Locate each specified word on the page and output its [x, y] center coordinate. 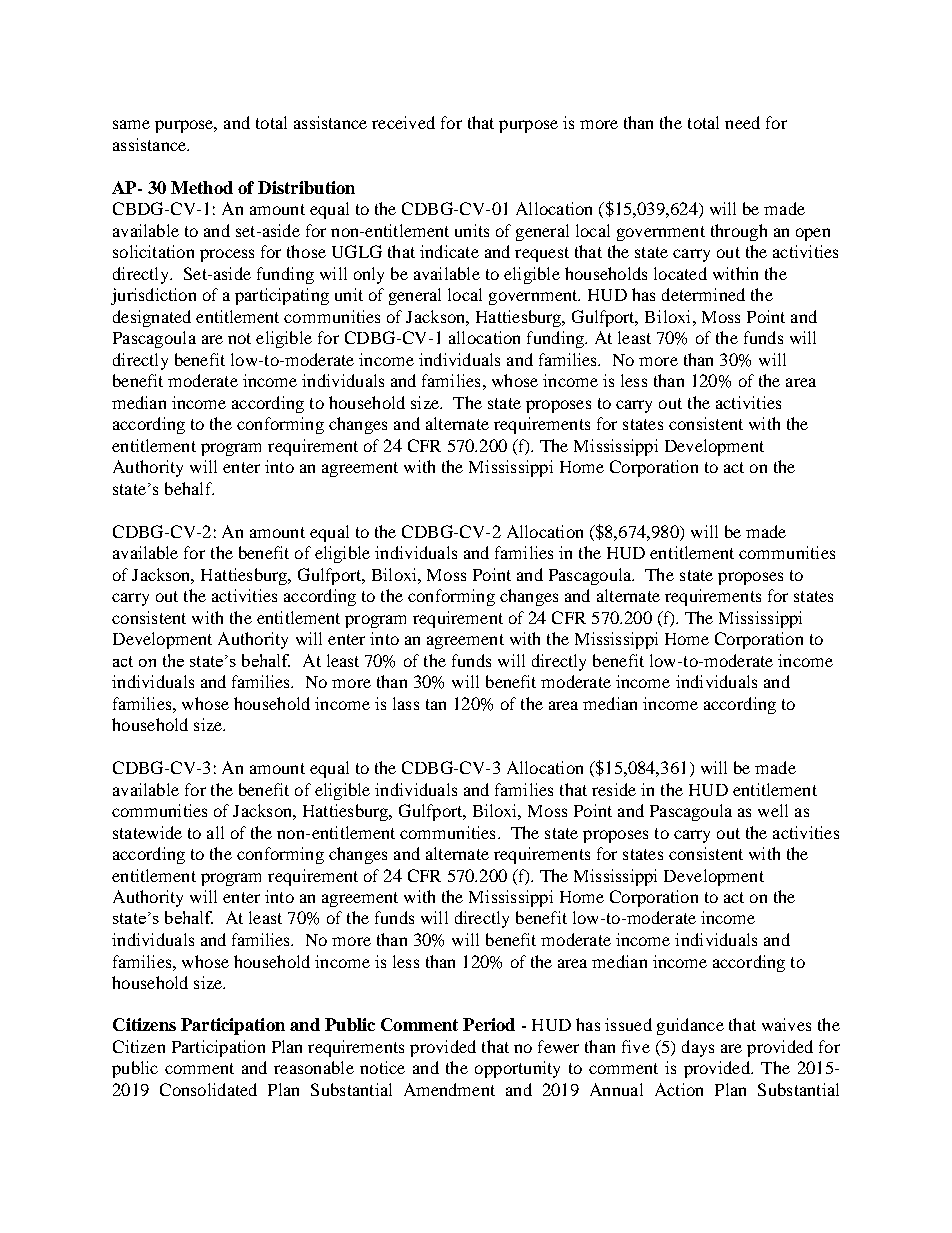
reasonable [314, 1067]
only [369, 275]
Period [489, 1024]
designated [152, 318]
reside [614, 789]
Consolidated [208, 1089]
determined [703, 294]
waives [786, 1024]
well [773, 810]
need [742, 122]
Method [202, 187]
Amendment [449, 1089]
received [403, 122]
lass [406, 703]
